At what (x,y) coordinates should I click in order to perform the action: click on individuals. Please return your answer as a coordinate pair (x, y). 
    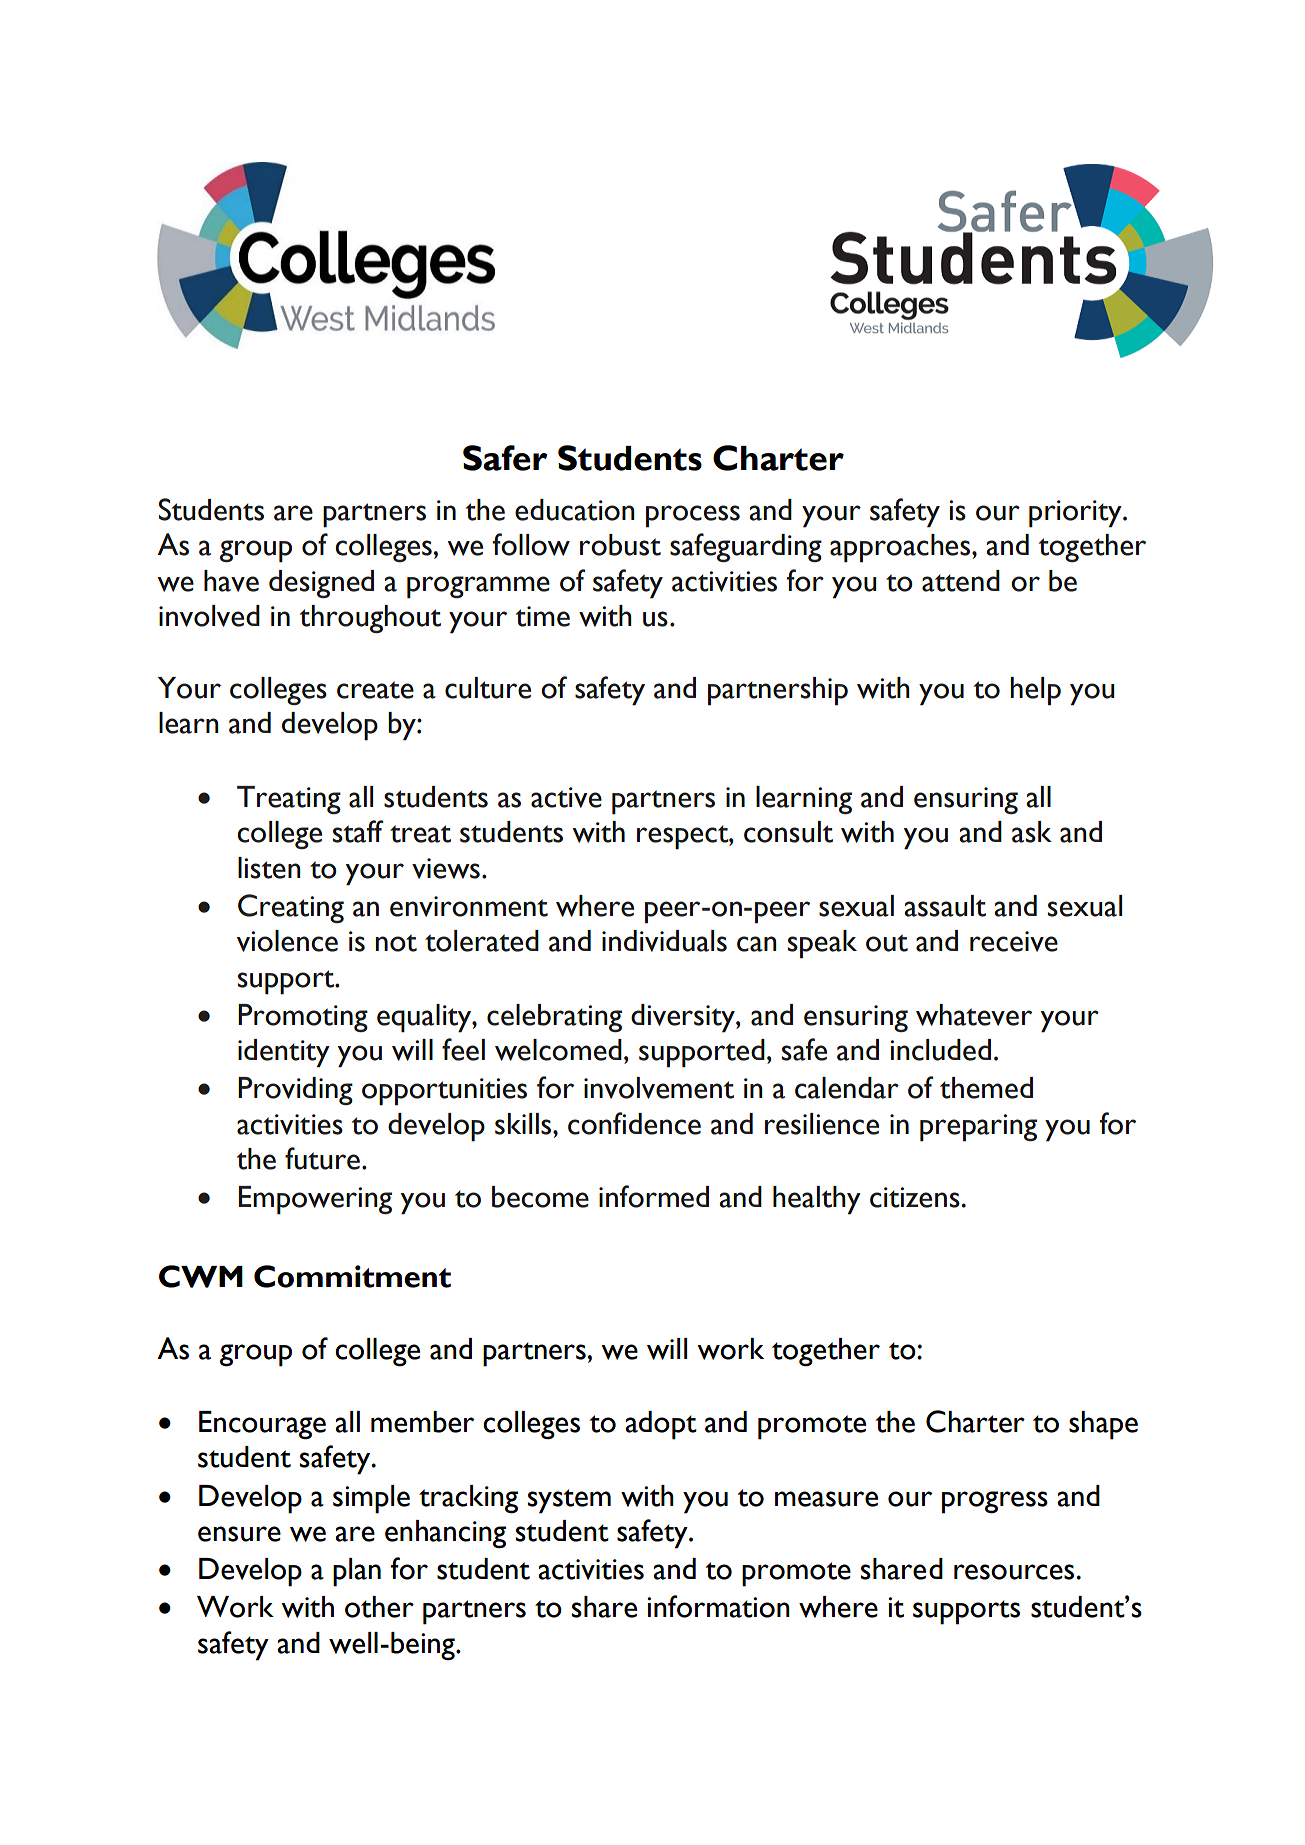
    Looking at the image, I should click on (664, 941).
